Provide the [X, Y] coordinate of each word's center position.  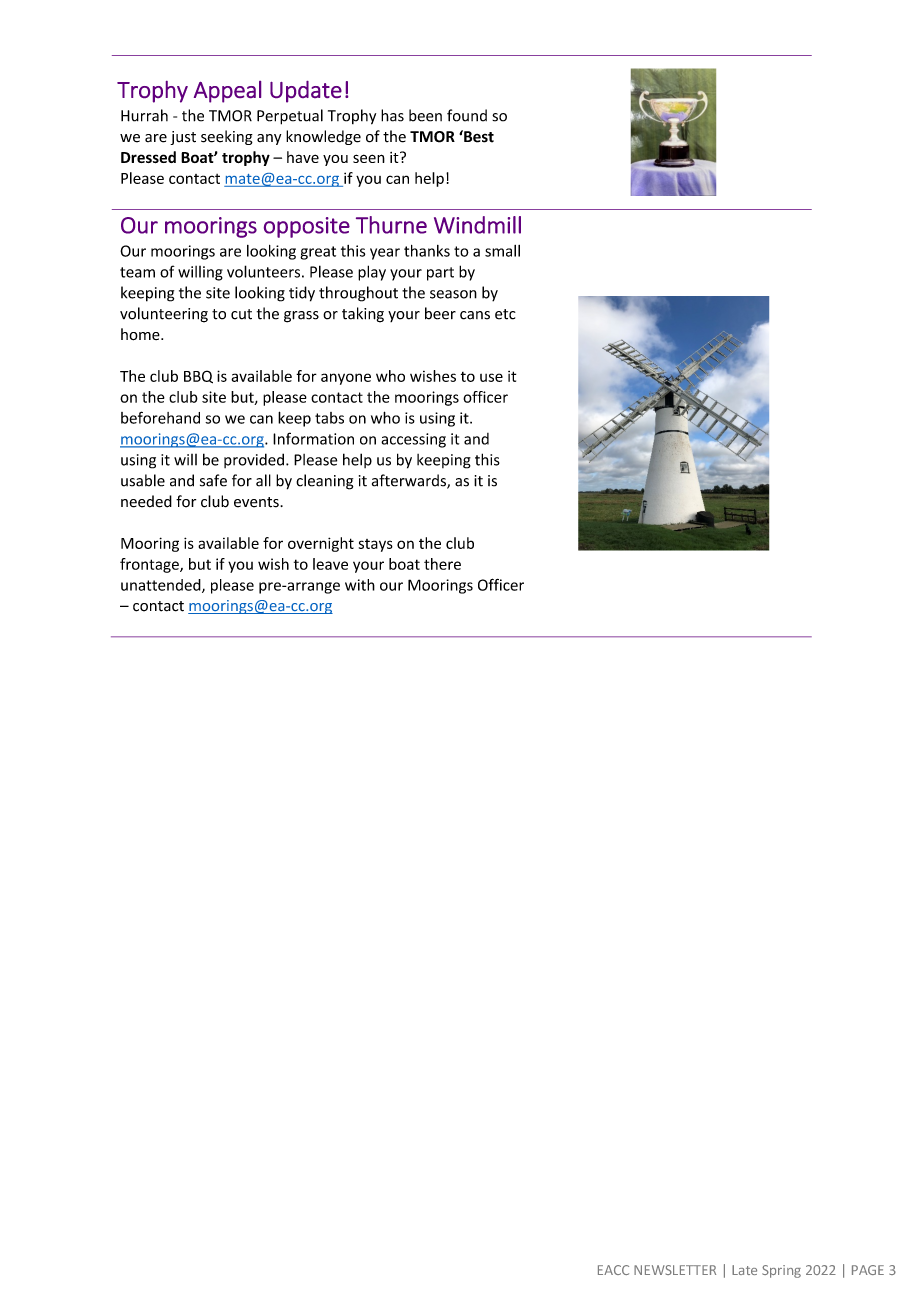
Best [478, 136]
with [360, 585]
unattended [162, 586]
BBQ [198, 377]
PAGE [868, 1270]
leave [330, 564]
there [442, 564]
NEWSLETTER [675, 1270]
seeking [227, 137]
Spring [781, 1271]
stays [376, 545]
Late [744, 1270]
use [491, 377]
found [467, 115]
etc [505, 314]
